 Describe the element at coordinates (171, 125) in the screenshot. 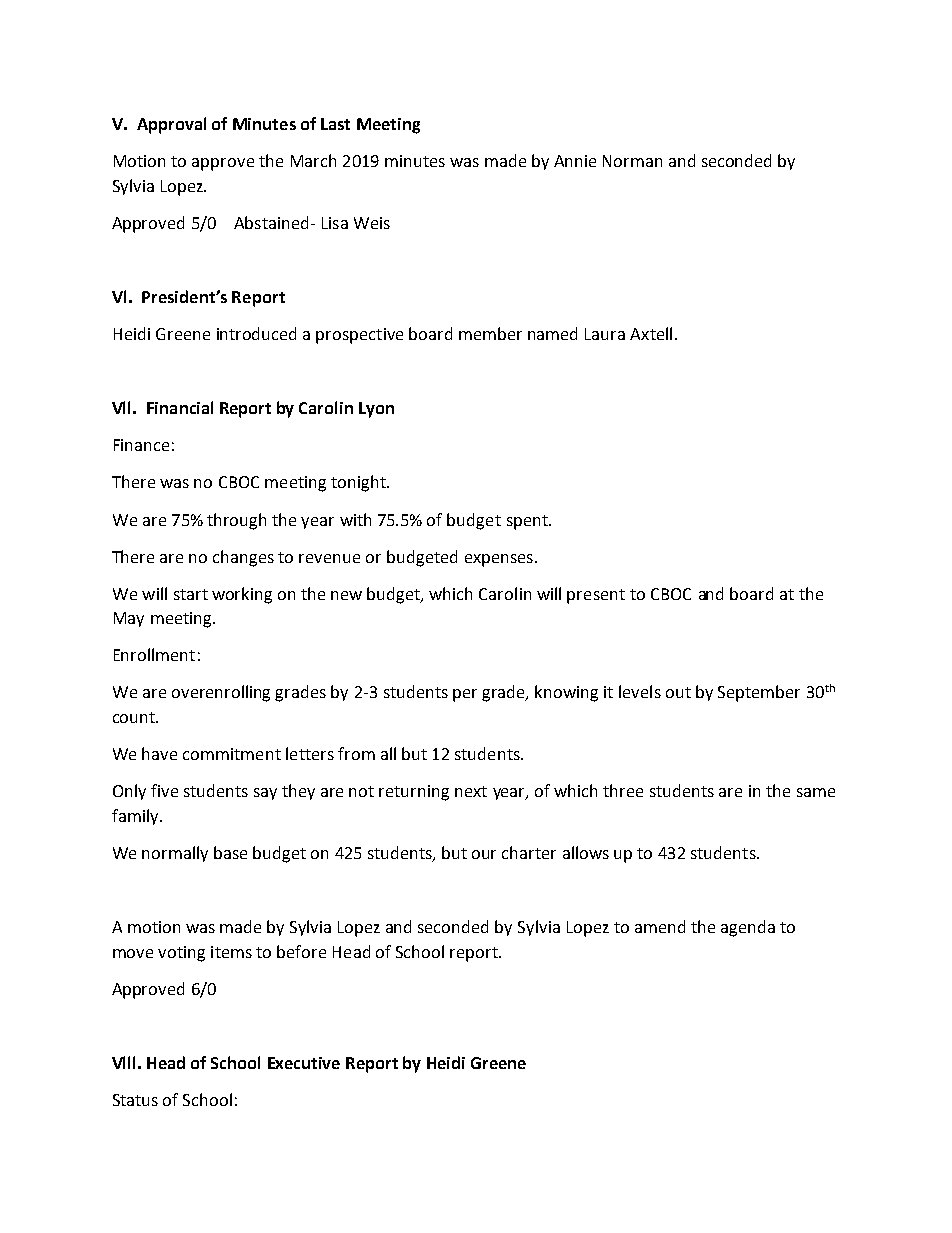

I see `Approval` at that location.
